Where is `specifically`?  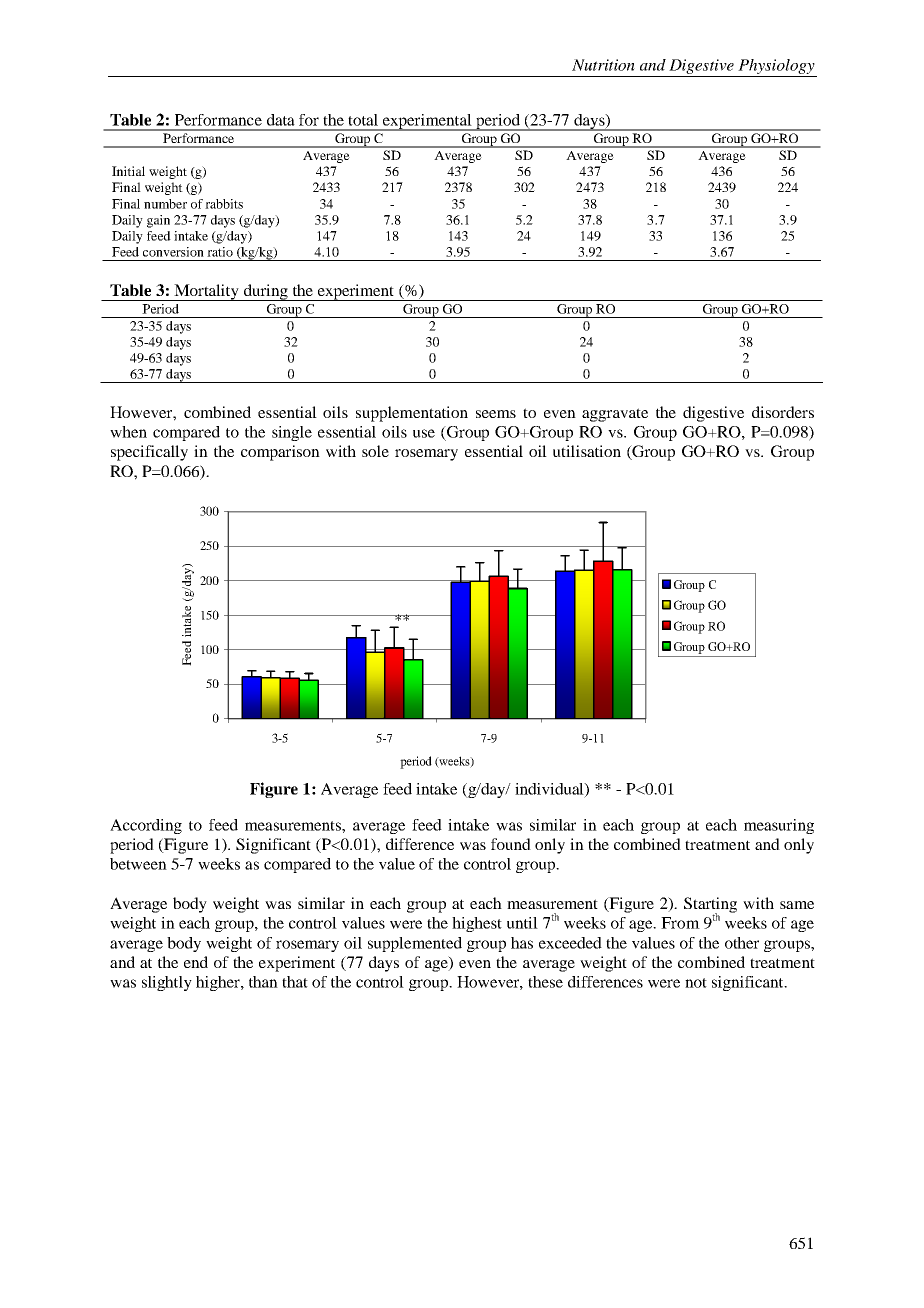
specifically is located at coordinates (149, 453).
